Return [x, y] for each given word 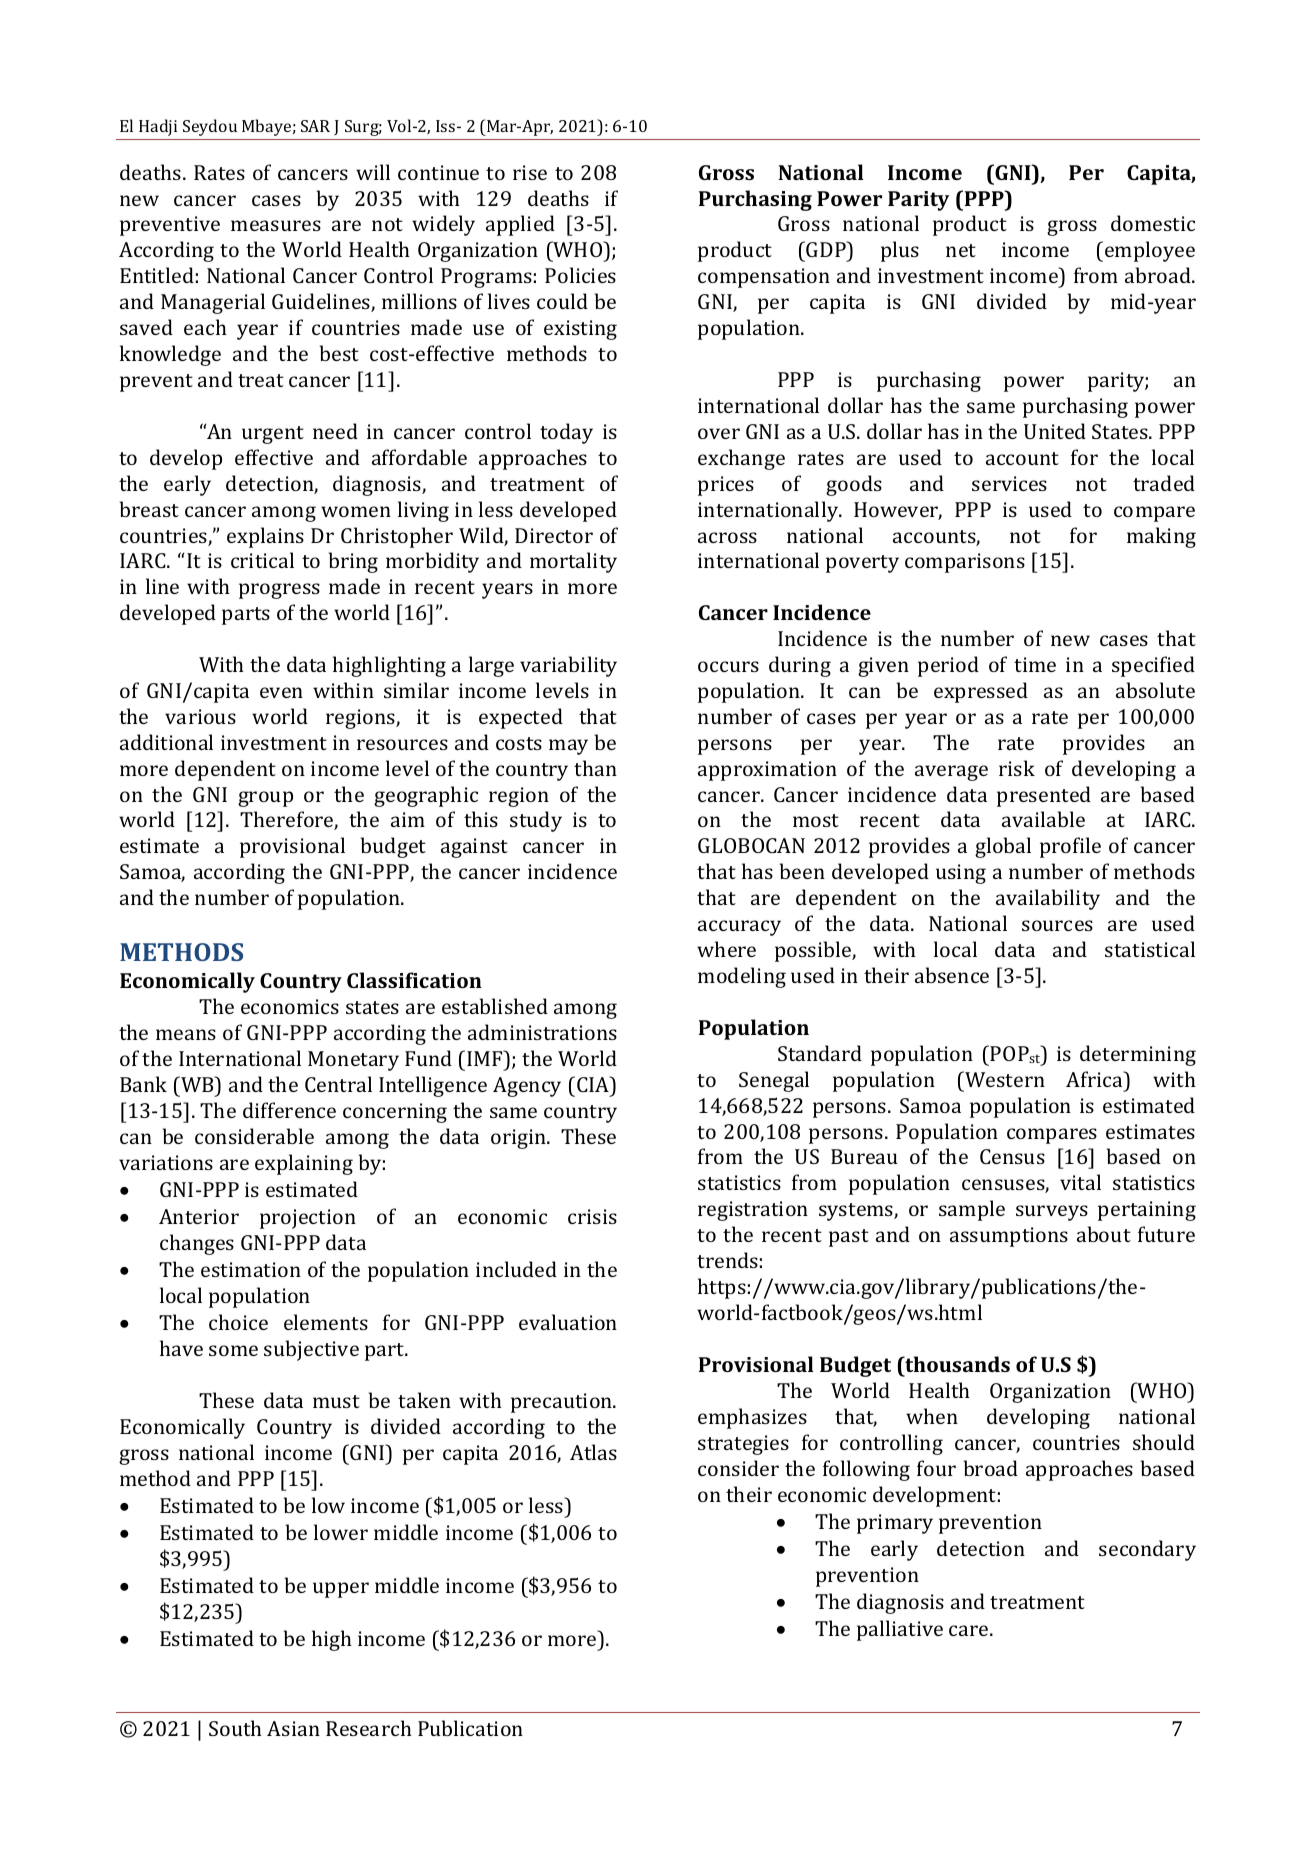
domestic [1153, 223]
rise [530, 172]
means [186, 1034]
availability [1048, 899]
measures [276, 225]
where [726, 949]
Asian [293, 1728]
